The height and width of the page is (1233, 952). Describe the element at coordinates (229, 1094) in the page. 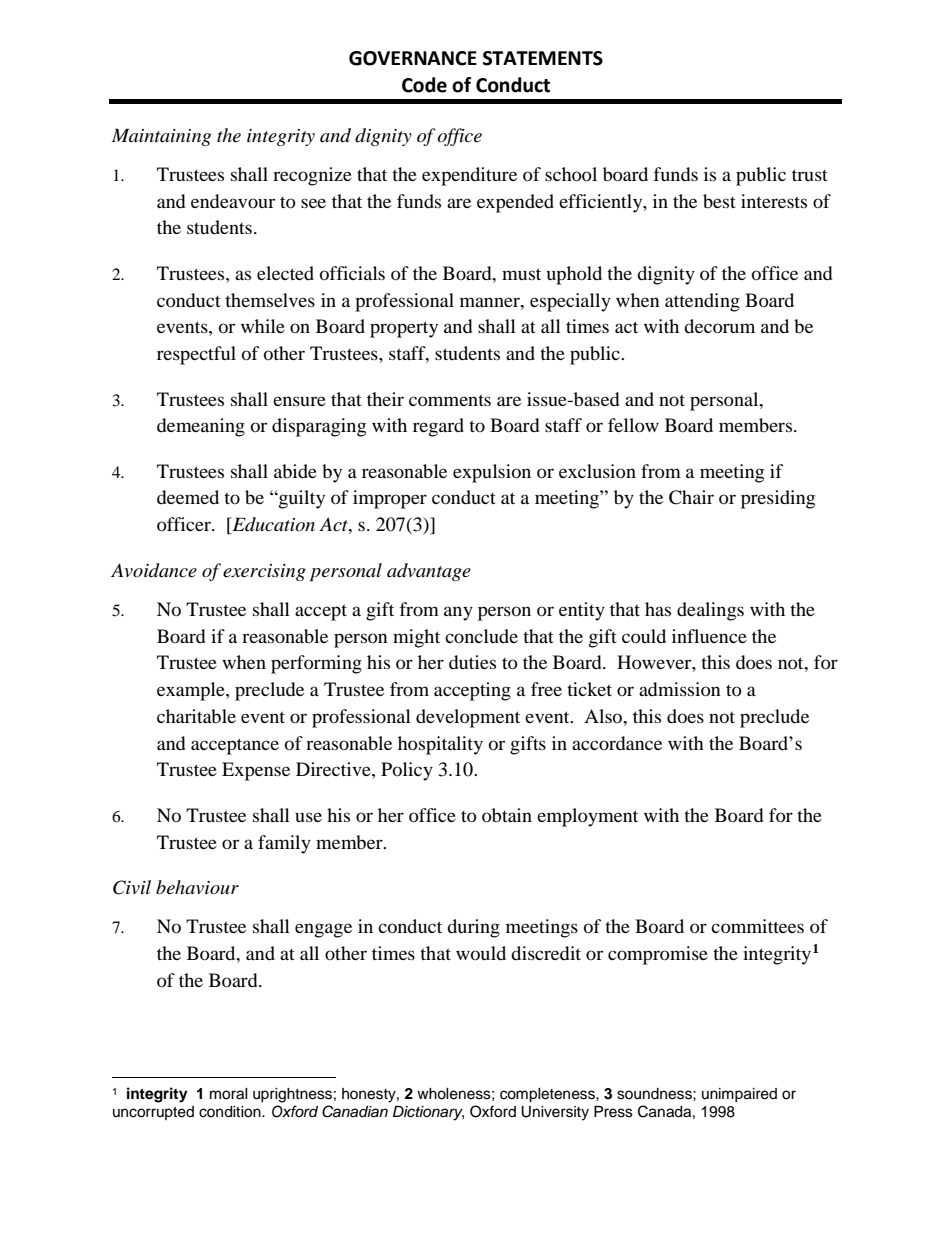

I see `moral` at that location.
